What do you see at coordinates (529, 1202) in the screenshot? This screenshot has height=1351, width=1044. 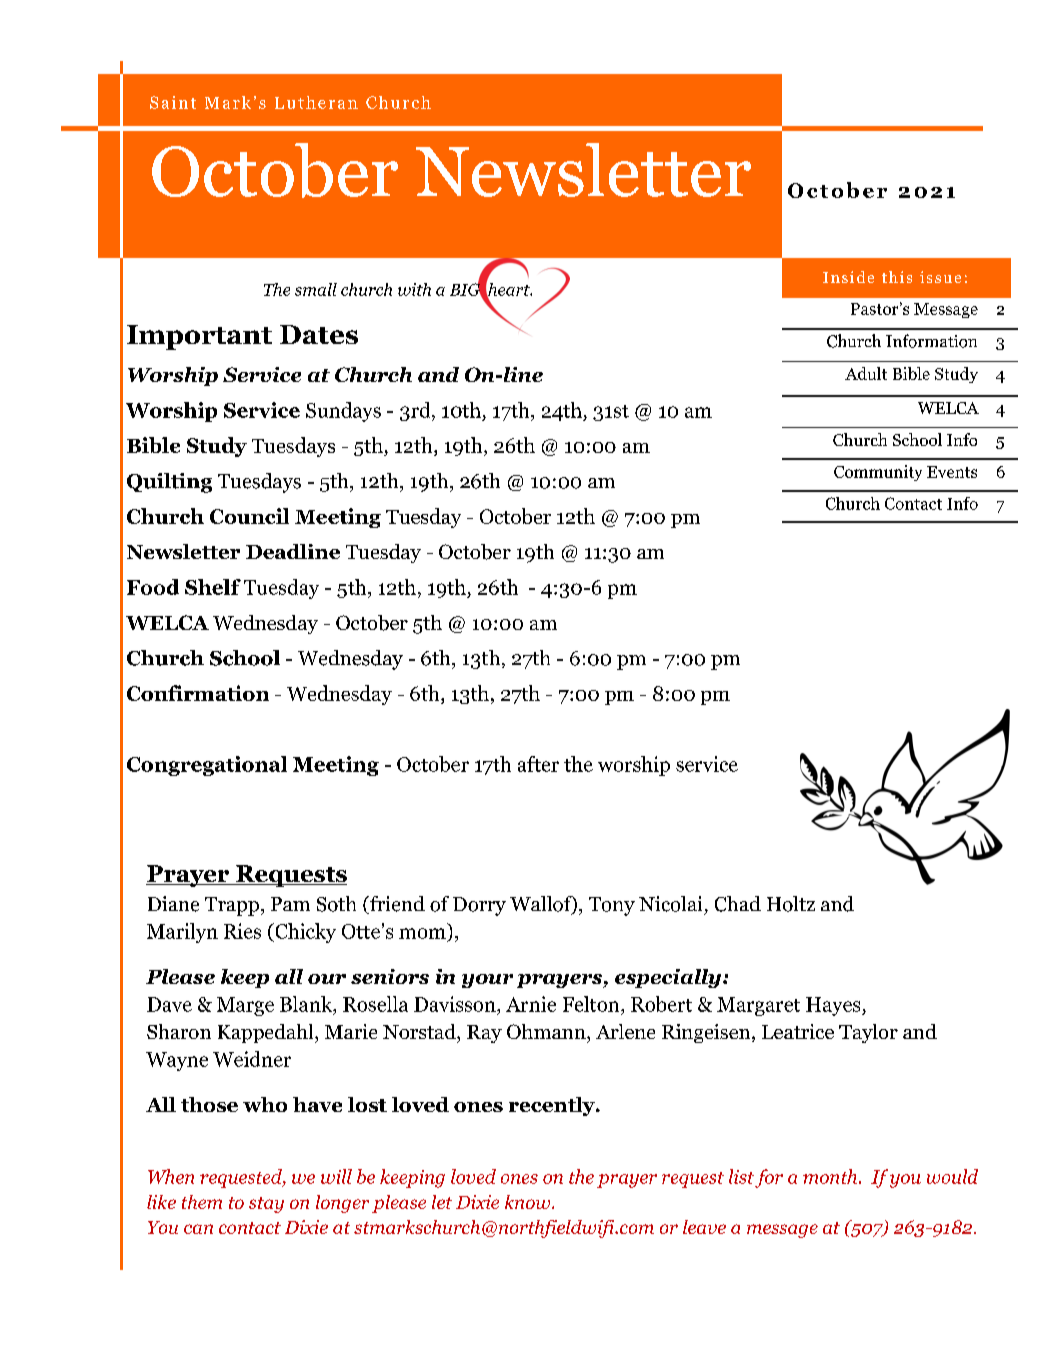 I see `know` at bounding box center [529, 1202].
